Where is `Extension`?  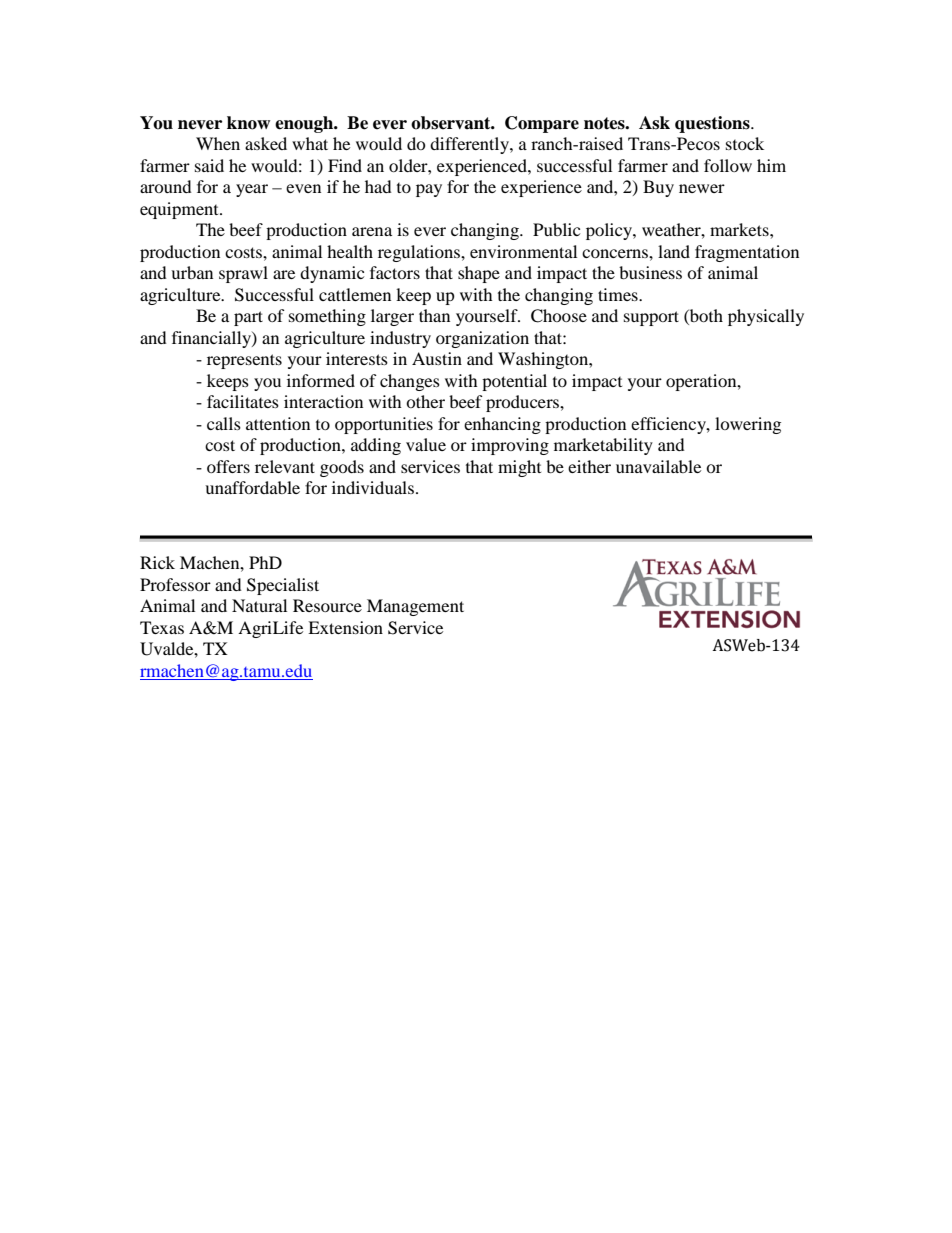 Extension is located at coordinates (345, 627).
